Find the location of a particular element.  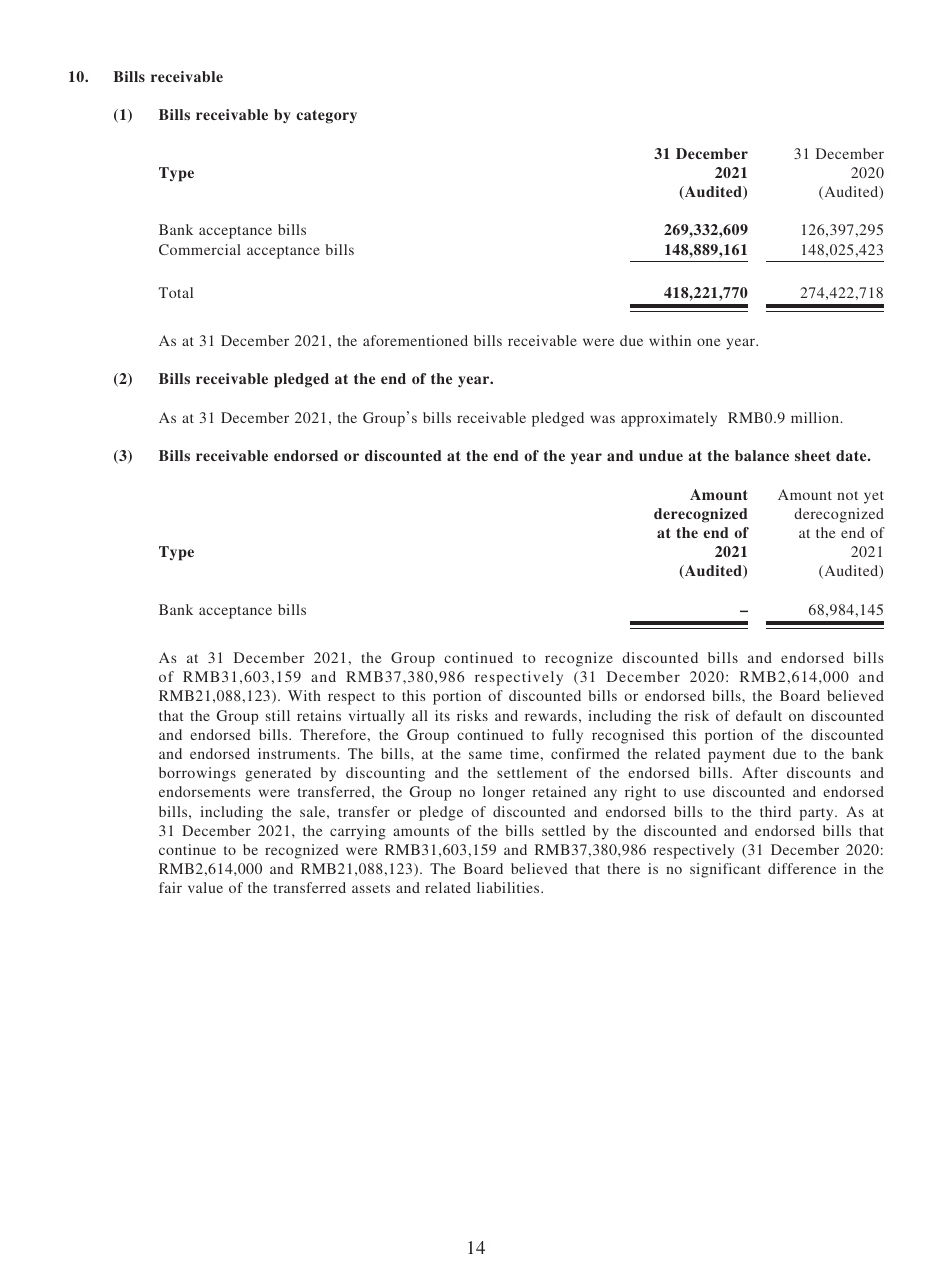

million is located at coordinates (816, 417).
